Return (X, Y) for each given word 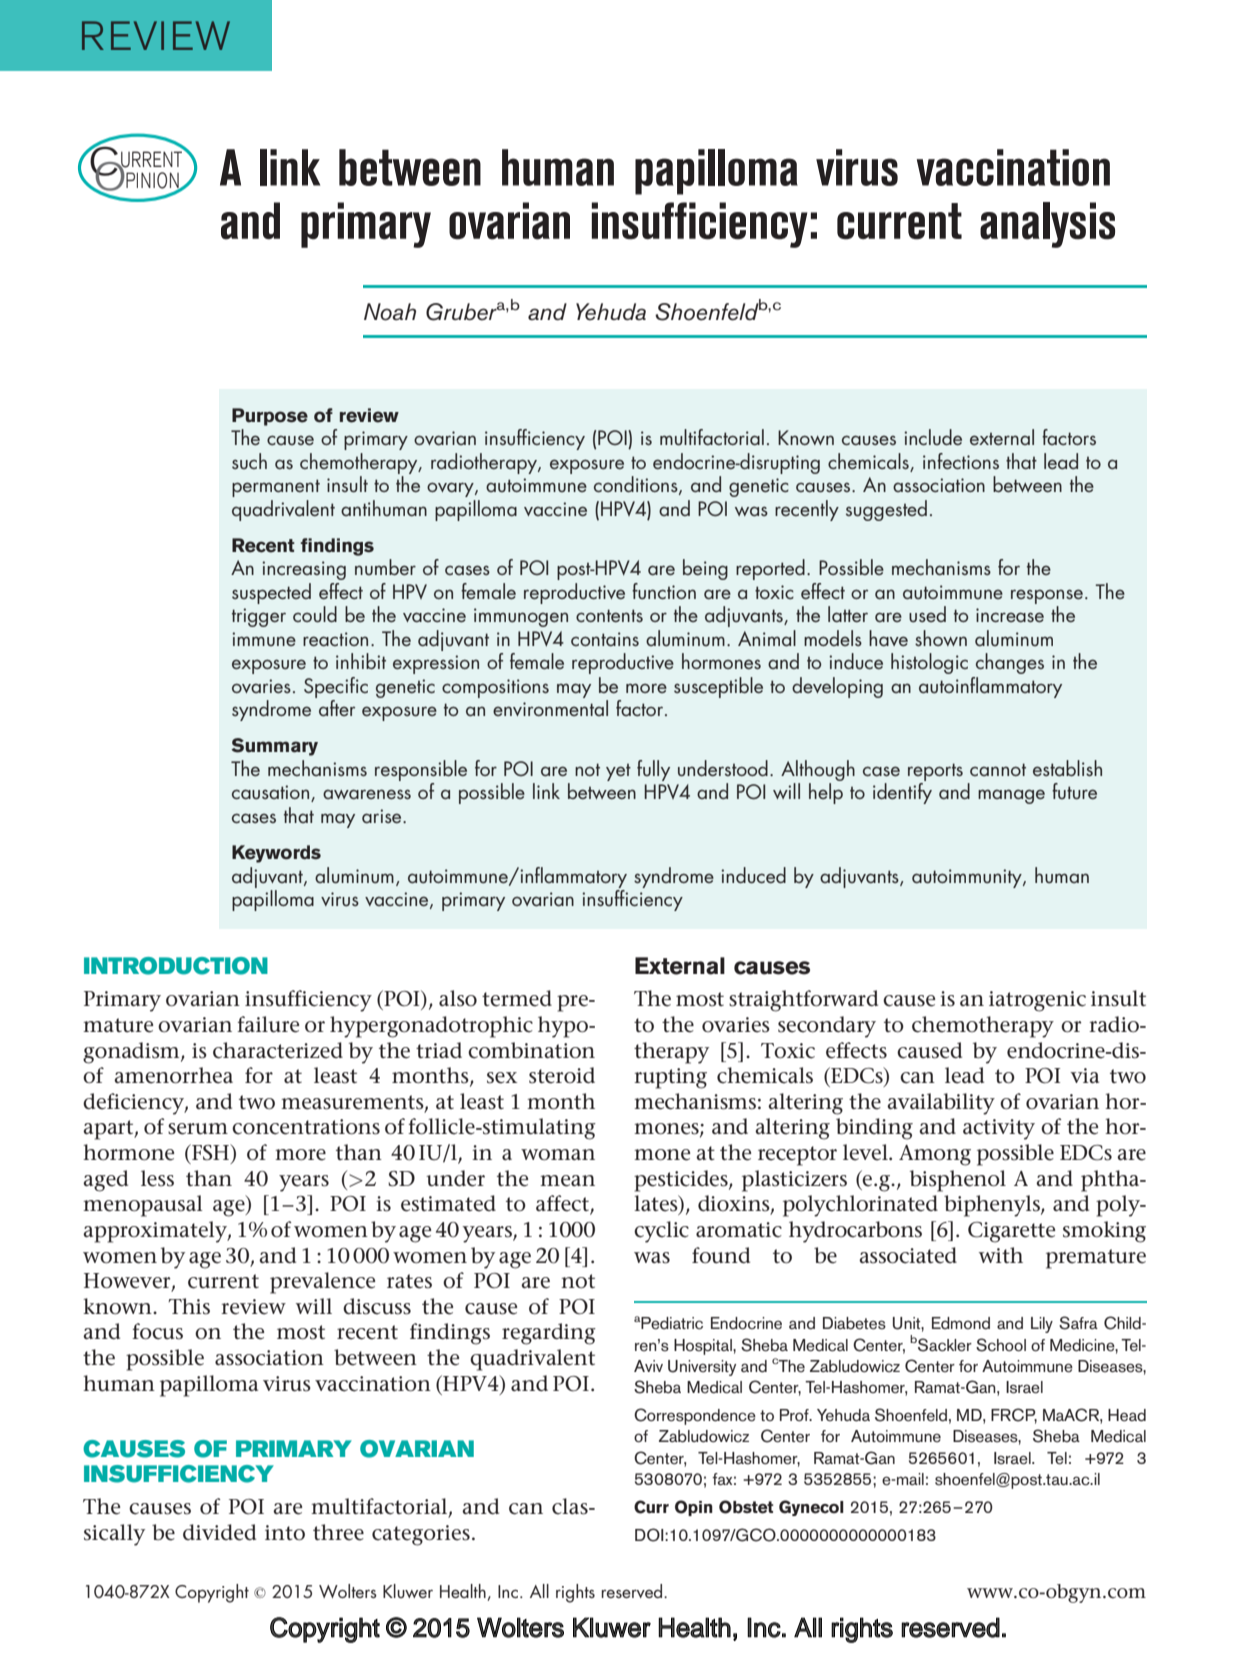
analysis (1047, 225)
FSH (211, 1153)
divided (219, 1532)
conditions (637, 485)
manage (1011, 796)
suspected (271, 593)
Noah (390, 312)
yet (618, 772)
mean (567, 1181)
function (664, 591)
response (1047, 596)
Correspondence (695, 1416)
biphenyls (993, 1206)
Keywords (276, 854)
